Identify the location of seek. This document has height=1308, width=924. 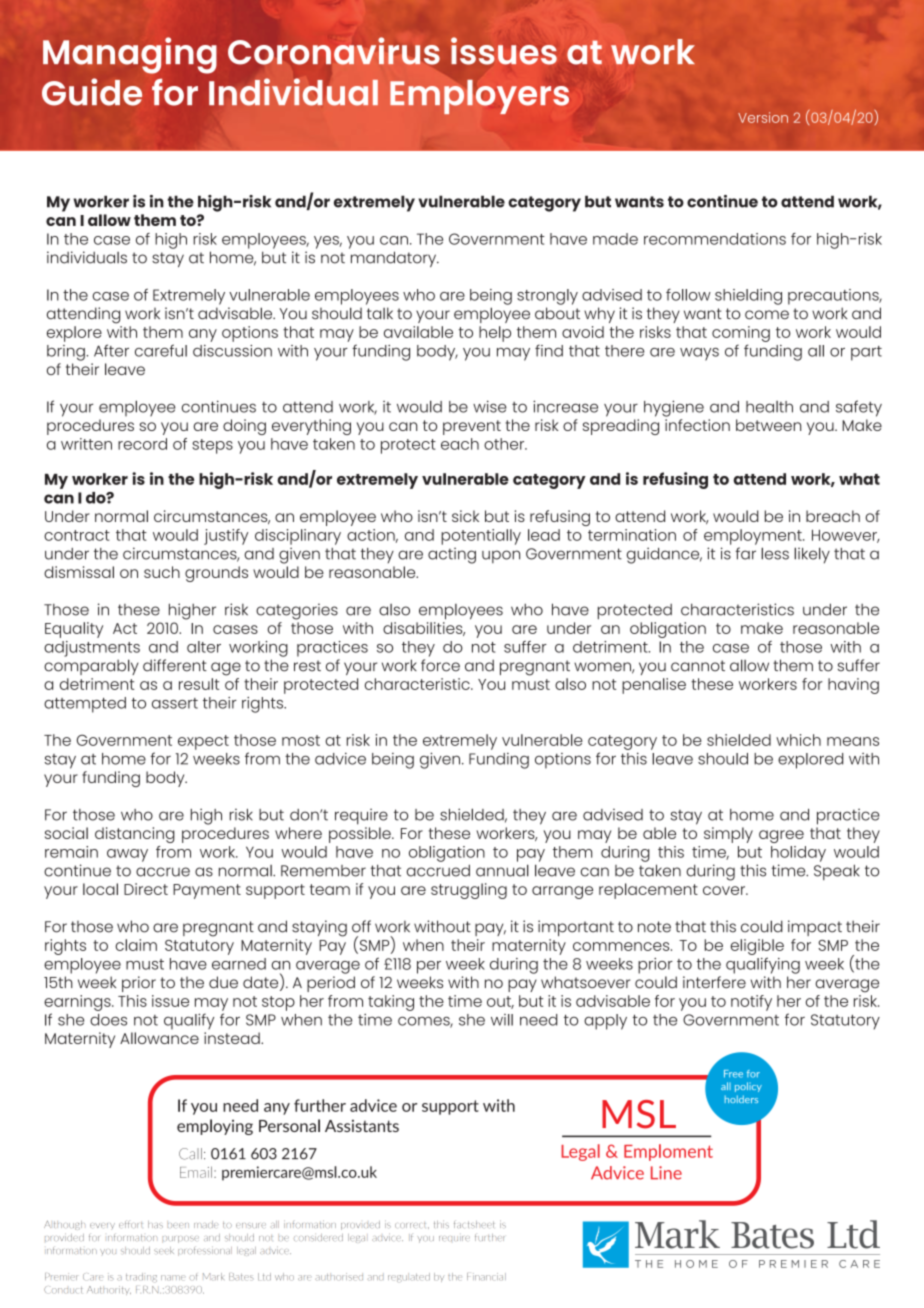
(164, 1250).
